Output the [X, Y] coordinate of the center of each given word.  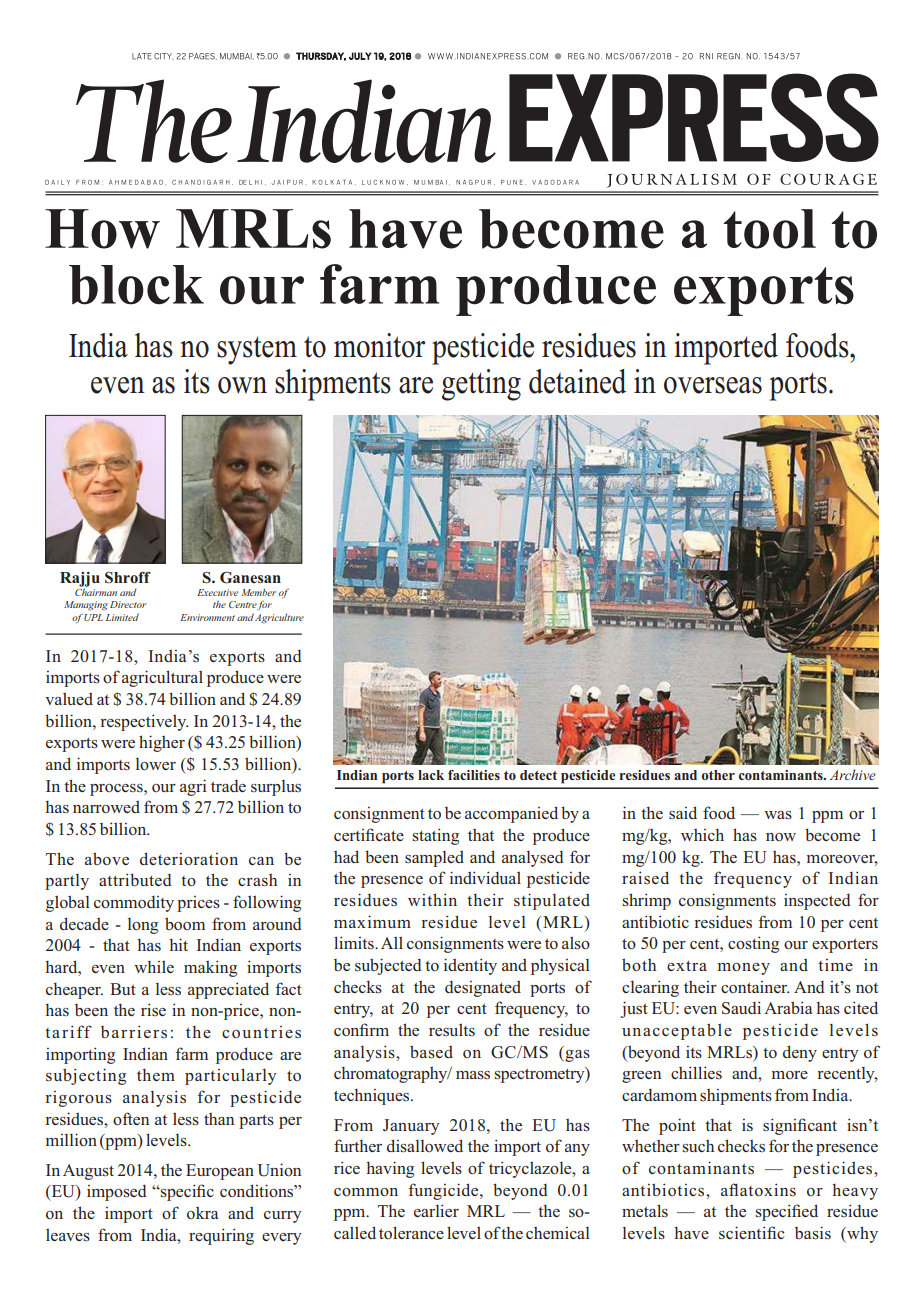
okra [202, 1213]
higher [162, 743]
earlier [436, 1210]
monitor [379, 345]
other [718, 775]
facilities [474, 775]
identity [470, 966]
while [154, 966]
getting [481, 385]
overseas [713, 385]
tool [770, 229]
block [136, 285]
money [744, 969]
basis [813, 1233]
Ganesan [250, 577]
